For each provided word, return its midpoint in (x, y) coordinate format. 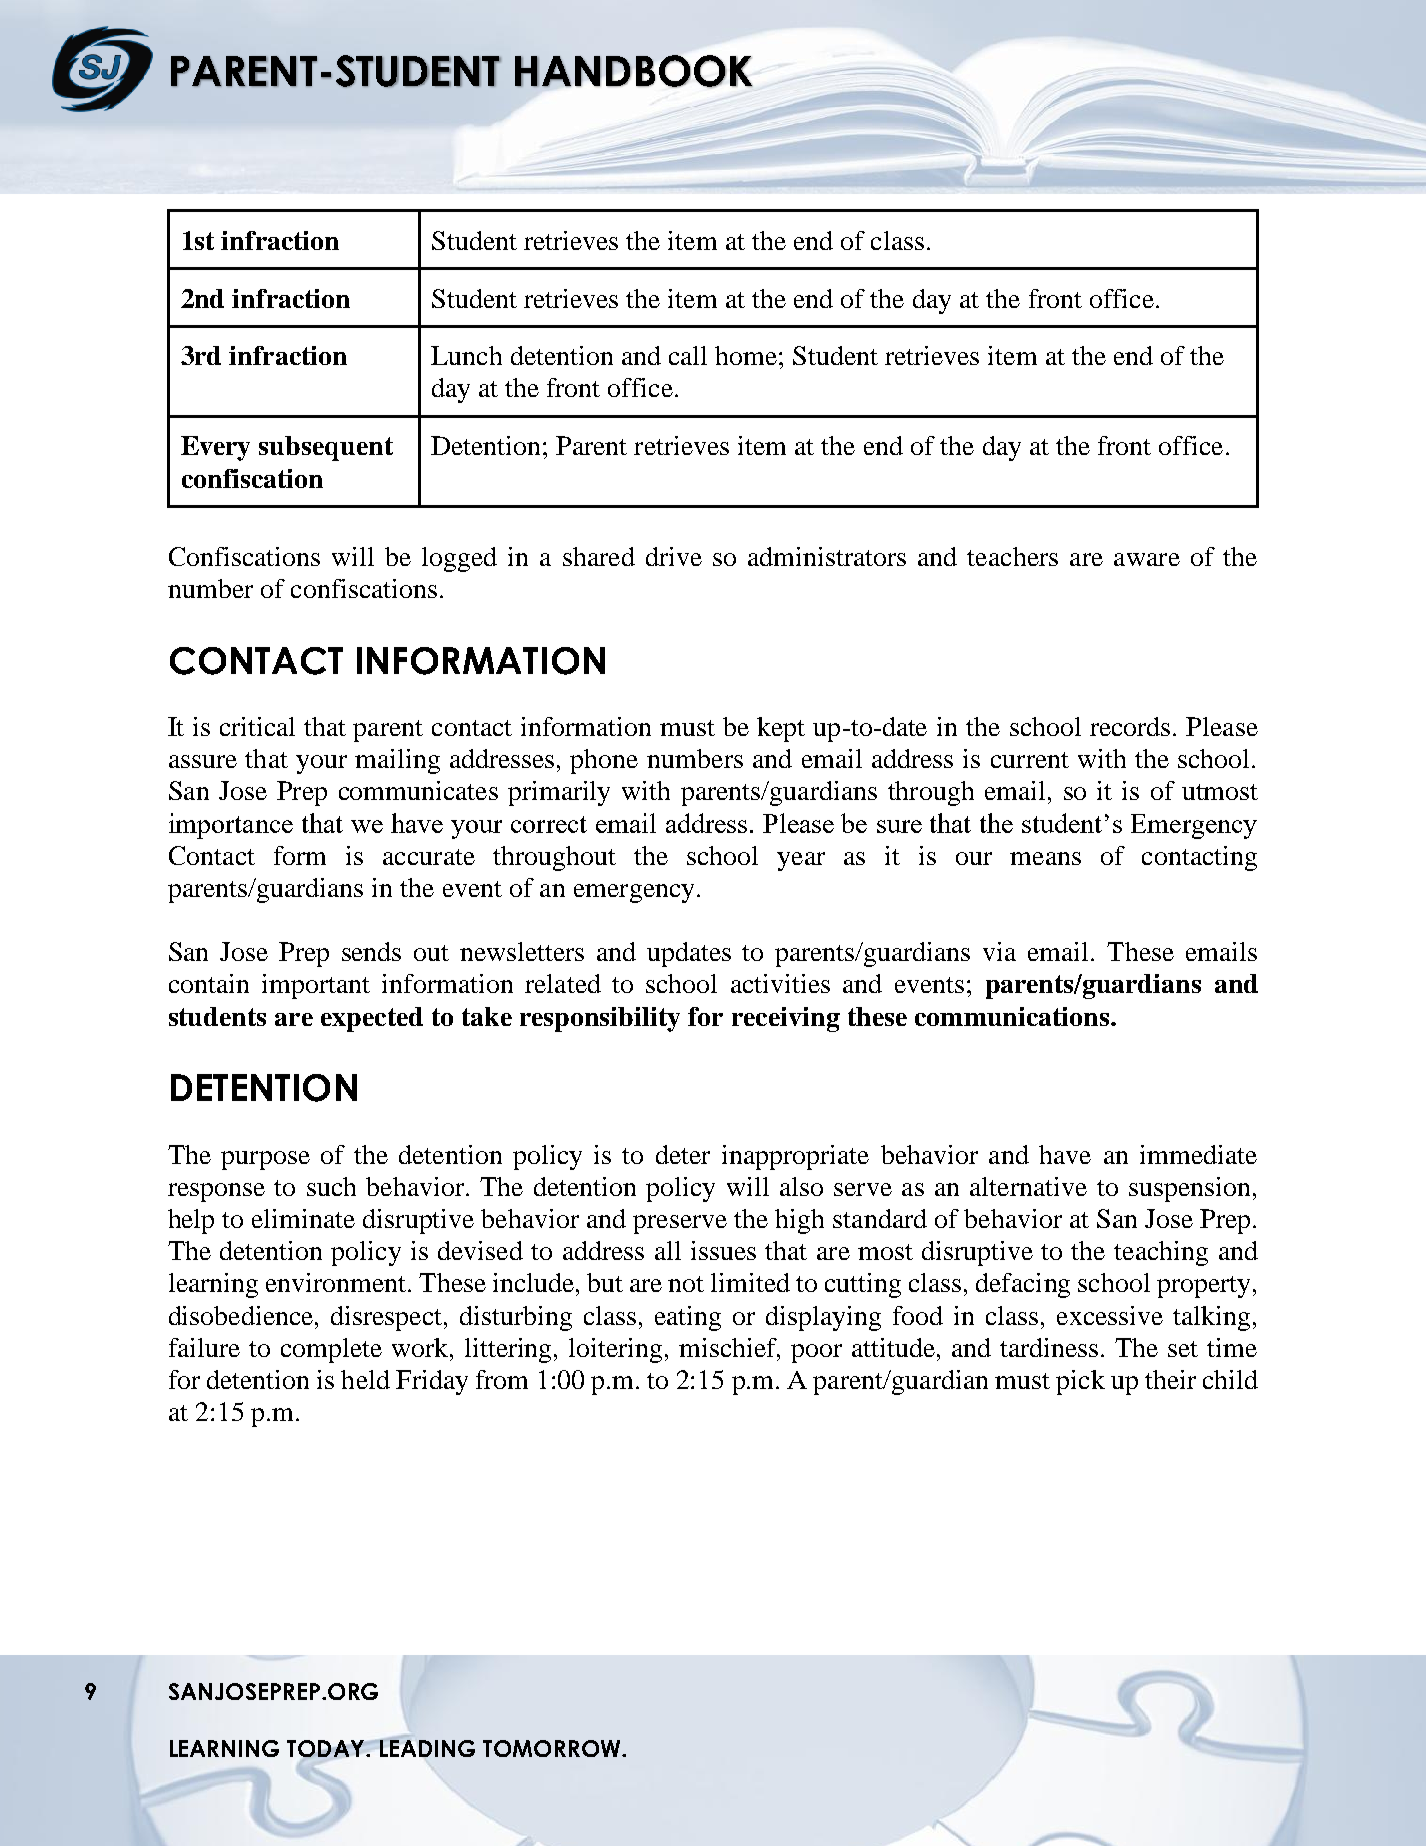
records (1130, 726)
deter (683, 1154)
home (746, 355)
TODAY (327, 1750)
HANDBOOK (634, 71)
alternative (1028, 1186)
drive (674, 556)
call (688, 355)
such (331, 1186)
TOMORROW (553, 1748)
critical (257, 726)
